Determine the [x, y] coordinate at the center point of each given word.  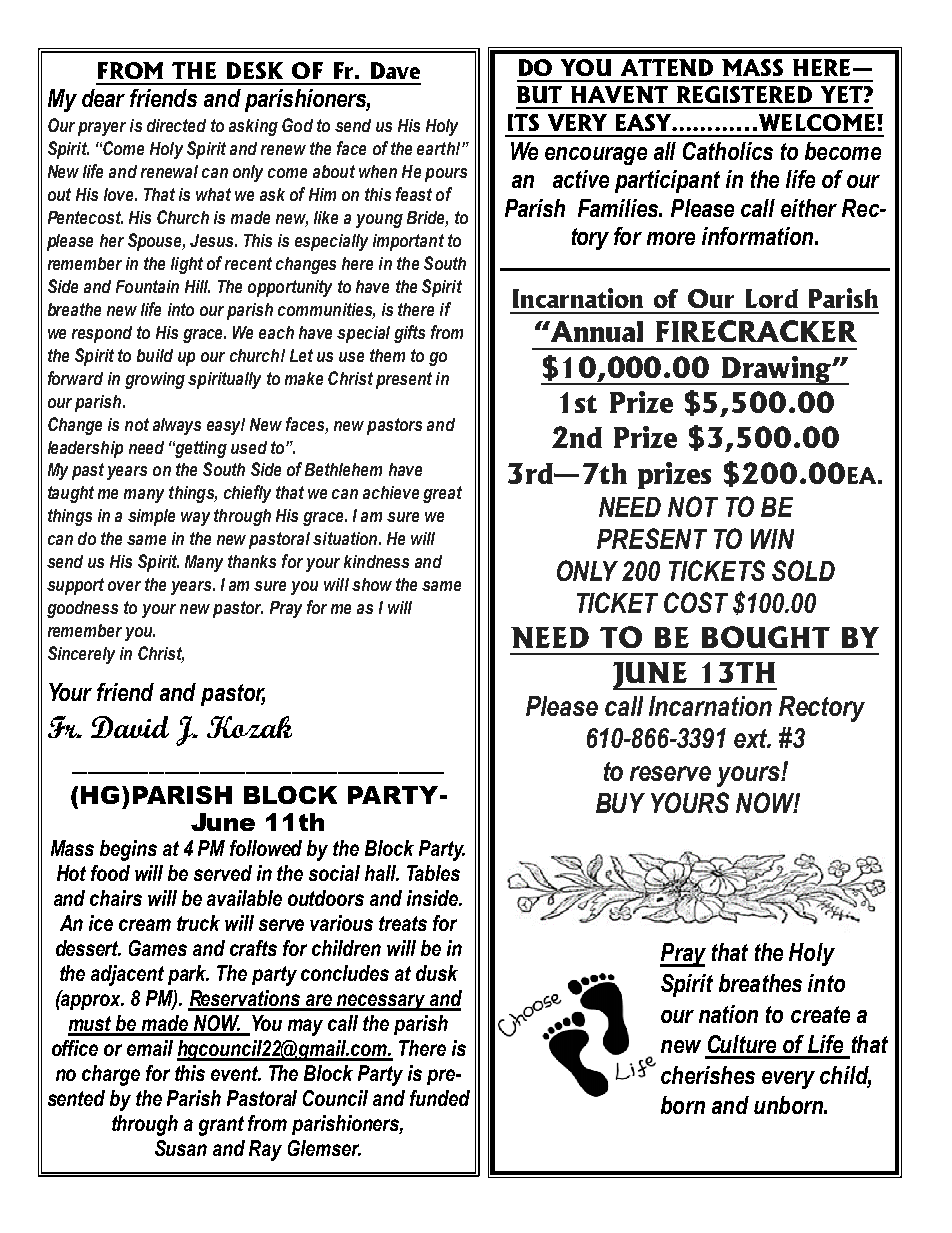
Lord [772, 298]
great [442, 494]
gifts [409, 334]
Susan [181, 1148]
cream [145, 925]
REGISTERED [744, 94]
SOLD [803, 570]
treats [403, 923]
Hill [197, 286]
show [372, 584]
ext [752, 738]
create [820, 1014]
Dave [395, 70]
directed [176, 125]
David [130, 727]
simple [151, 517]
